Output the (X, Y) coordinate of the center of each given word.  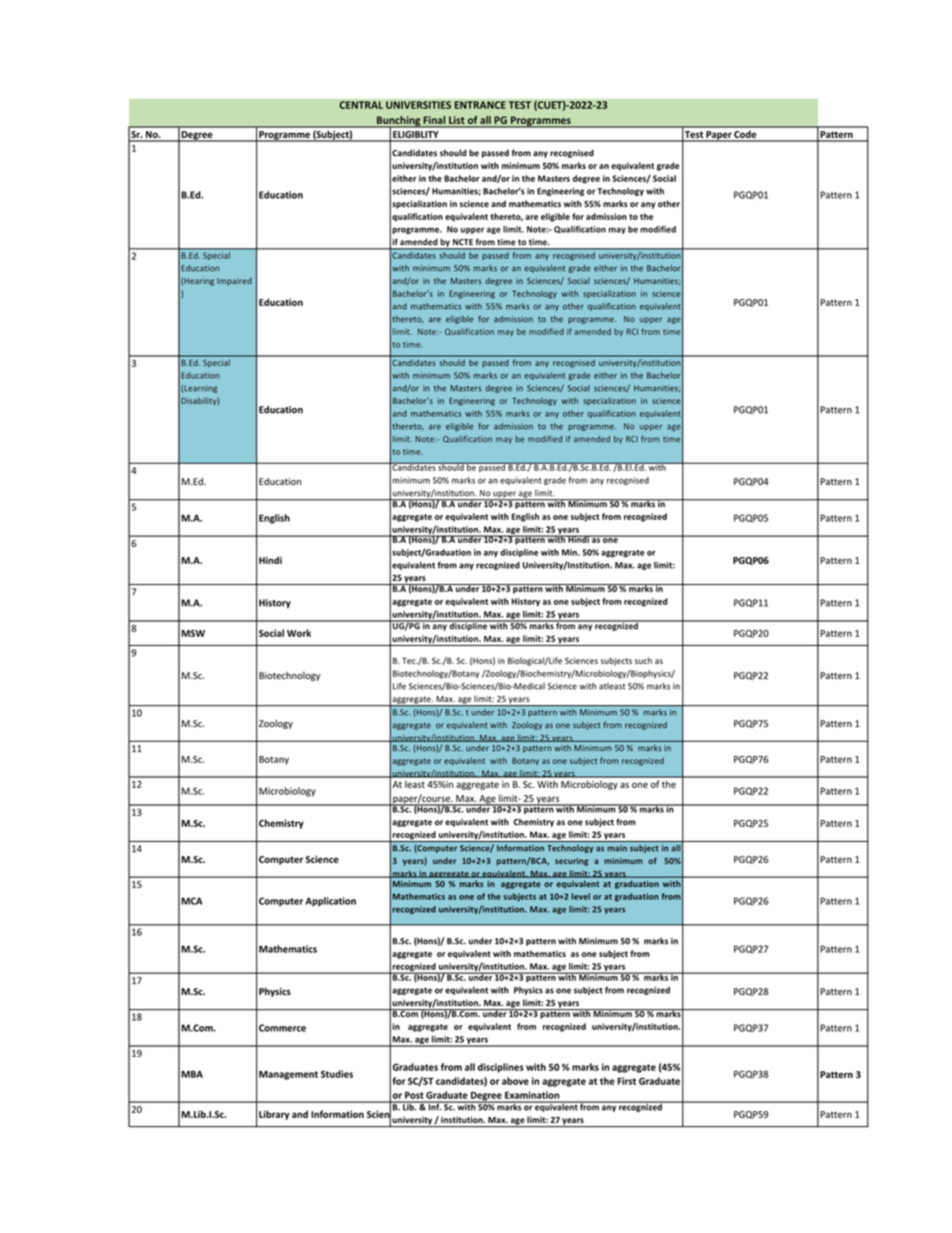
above (515, 1081)
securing (571, 861)
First (626, 1081)
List (457, 121)
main (617, 848)
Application (330, 902)
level (581, 896)
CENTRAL (361, 105)
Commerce (282, 1028)
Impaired (234, 282)
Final (435, 120)
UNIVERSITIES (418, 105)
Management (288, 1075)
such (643, 660)
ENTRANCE (480, 105)
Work (299, 633)
